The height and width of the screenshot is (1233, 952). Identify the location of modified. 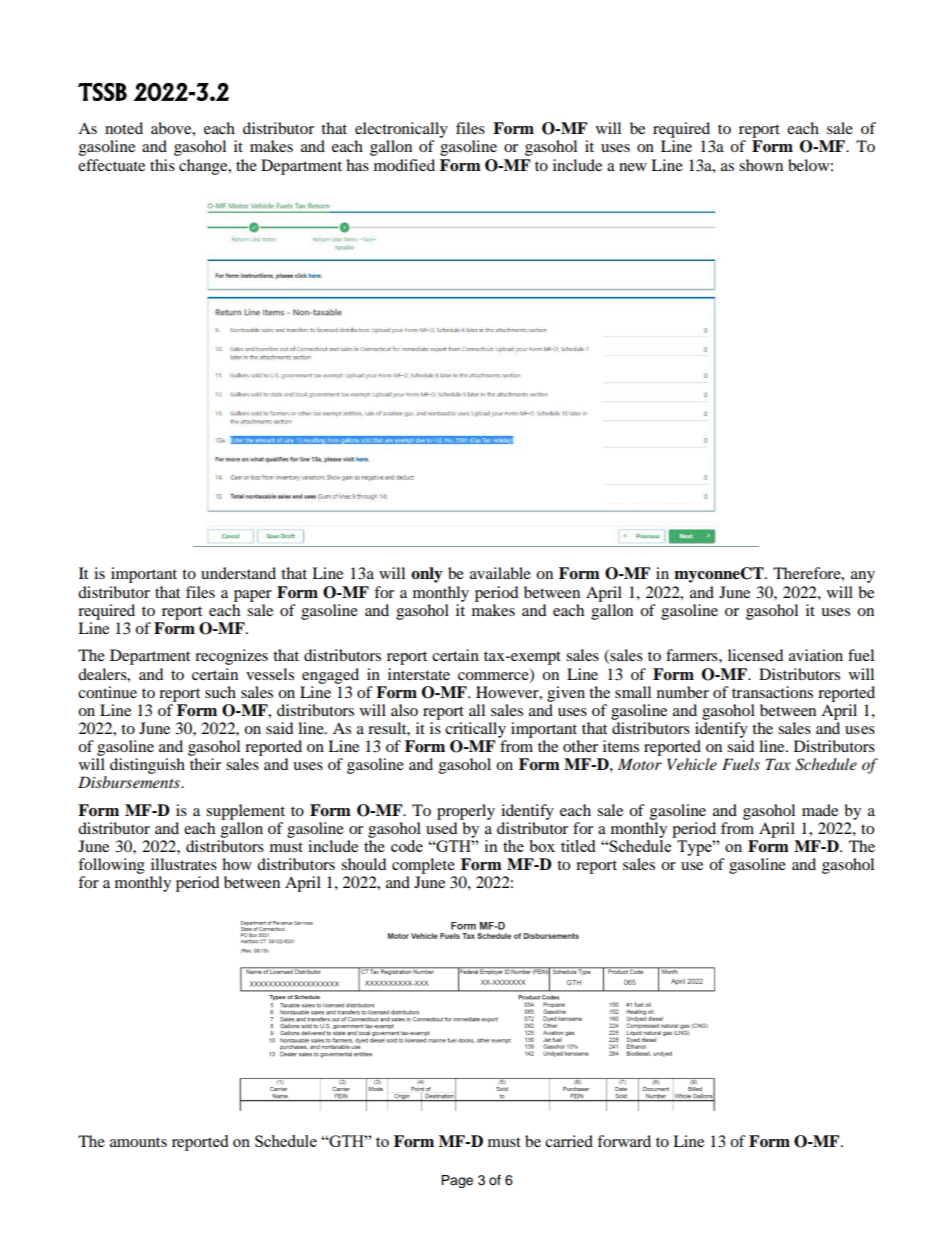
(404, 165).
